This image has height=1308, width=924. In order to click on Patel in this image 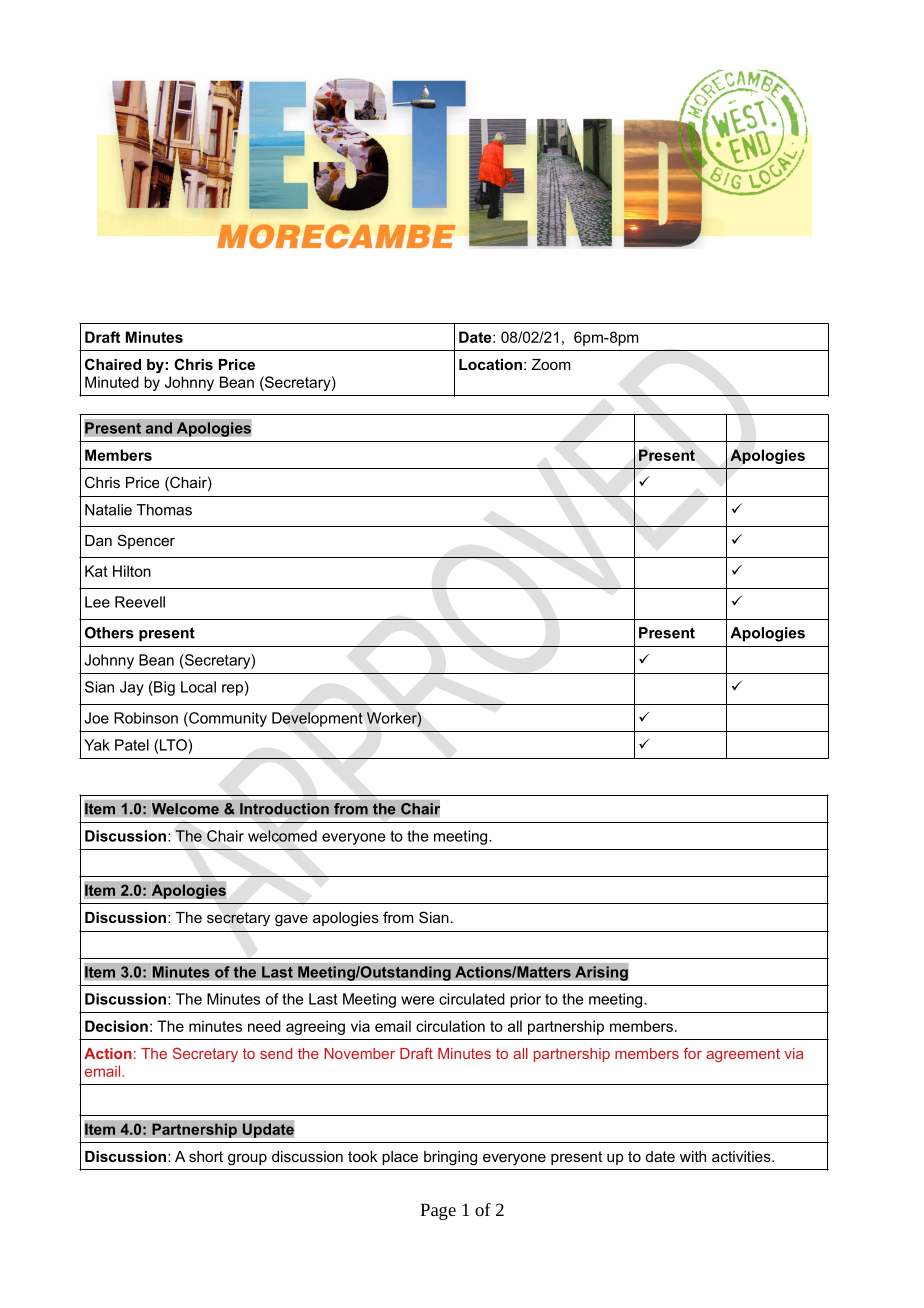, I will do `click(132, 745)`.
